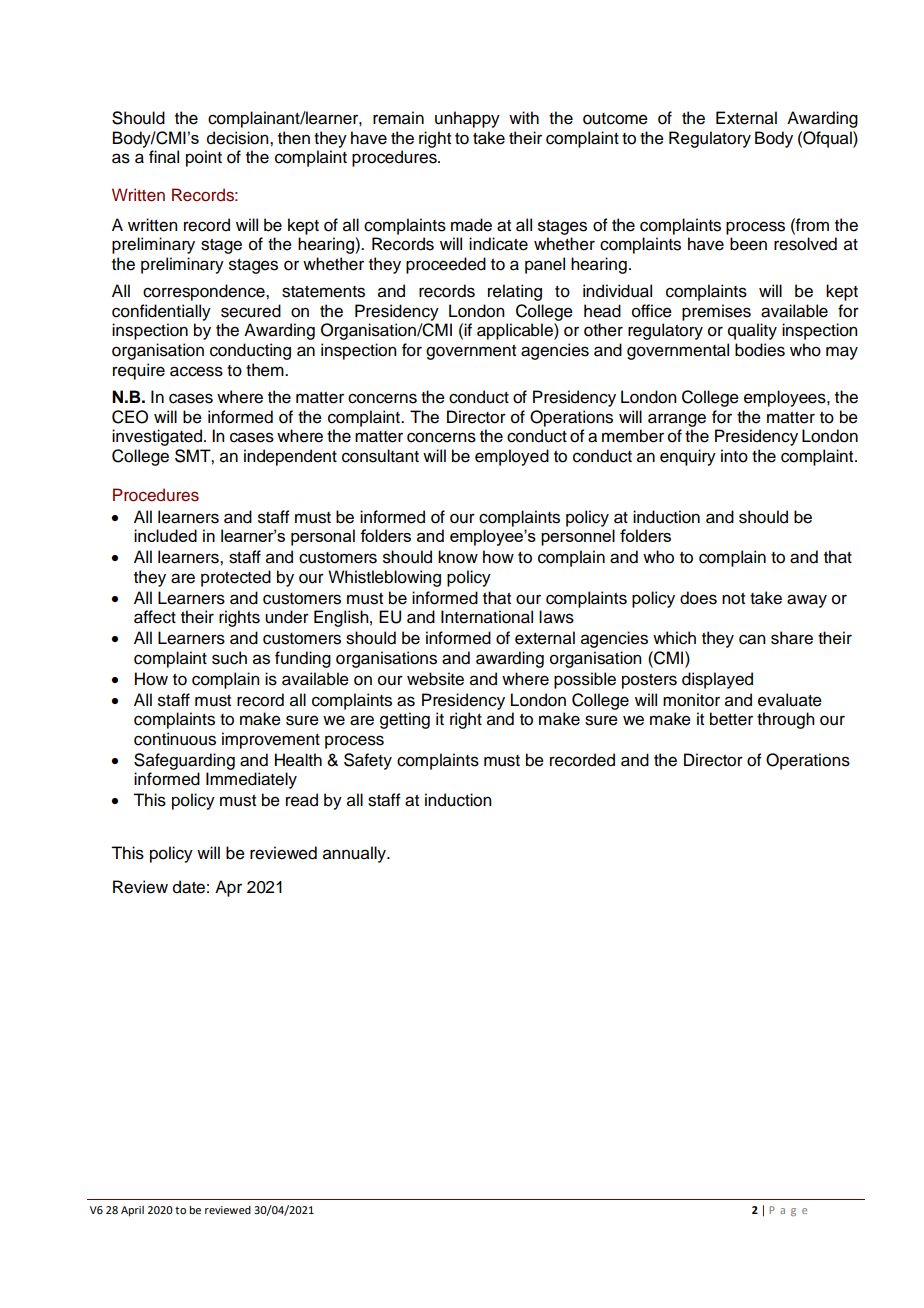  Describe the element at coordinates (734, 456) in the screenshot. I see `into` at that location.
